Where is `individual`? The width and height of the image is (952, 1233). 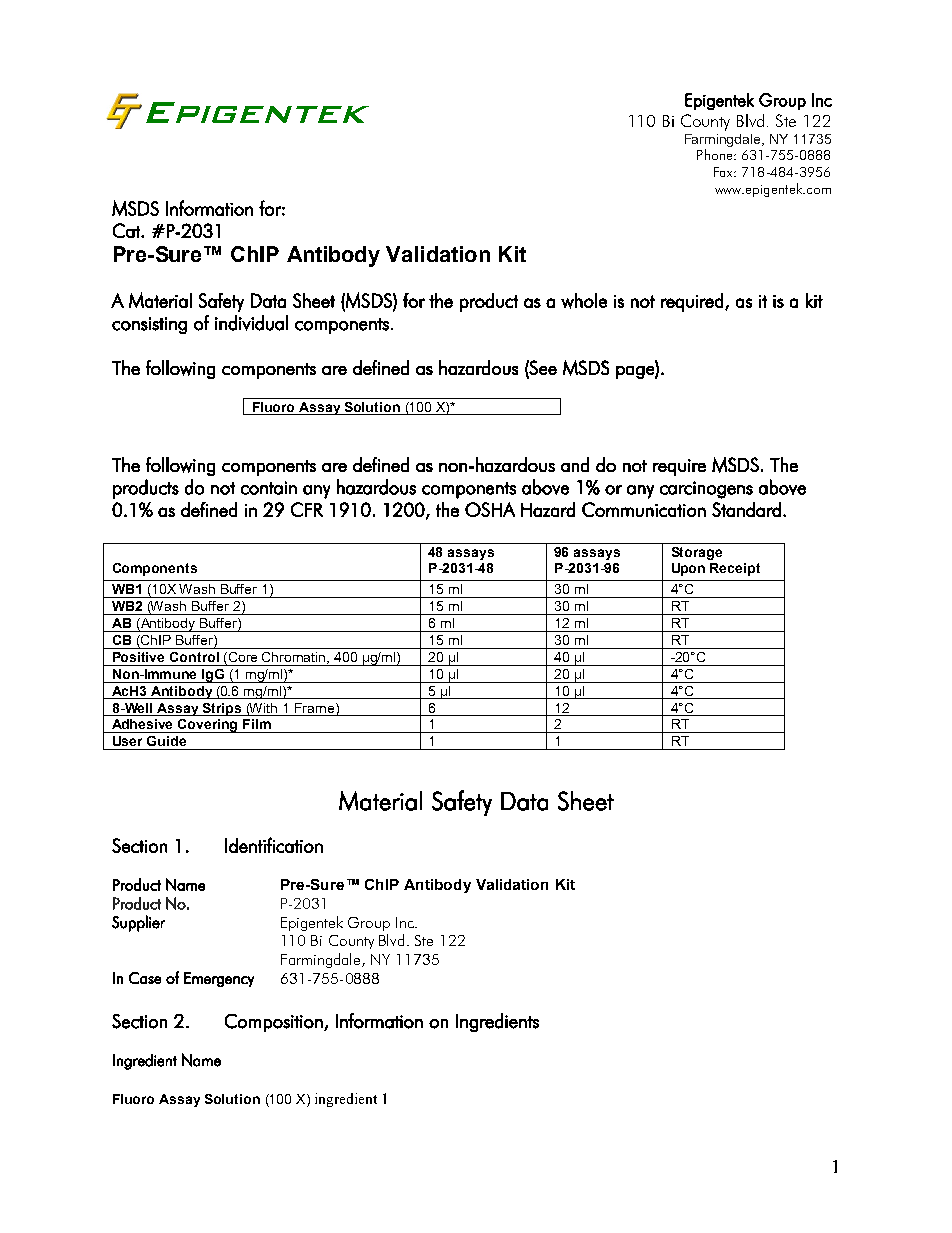
individual is located at coordinates (251, 323).
